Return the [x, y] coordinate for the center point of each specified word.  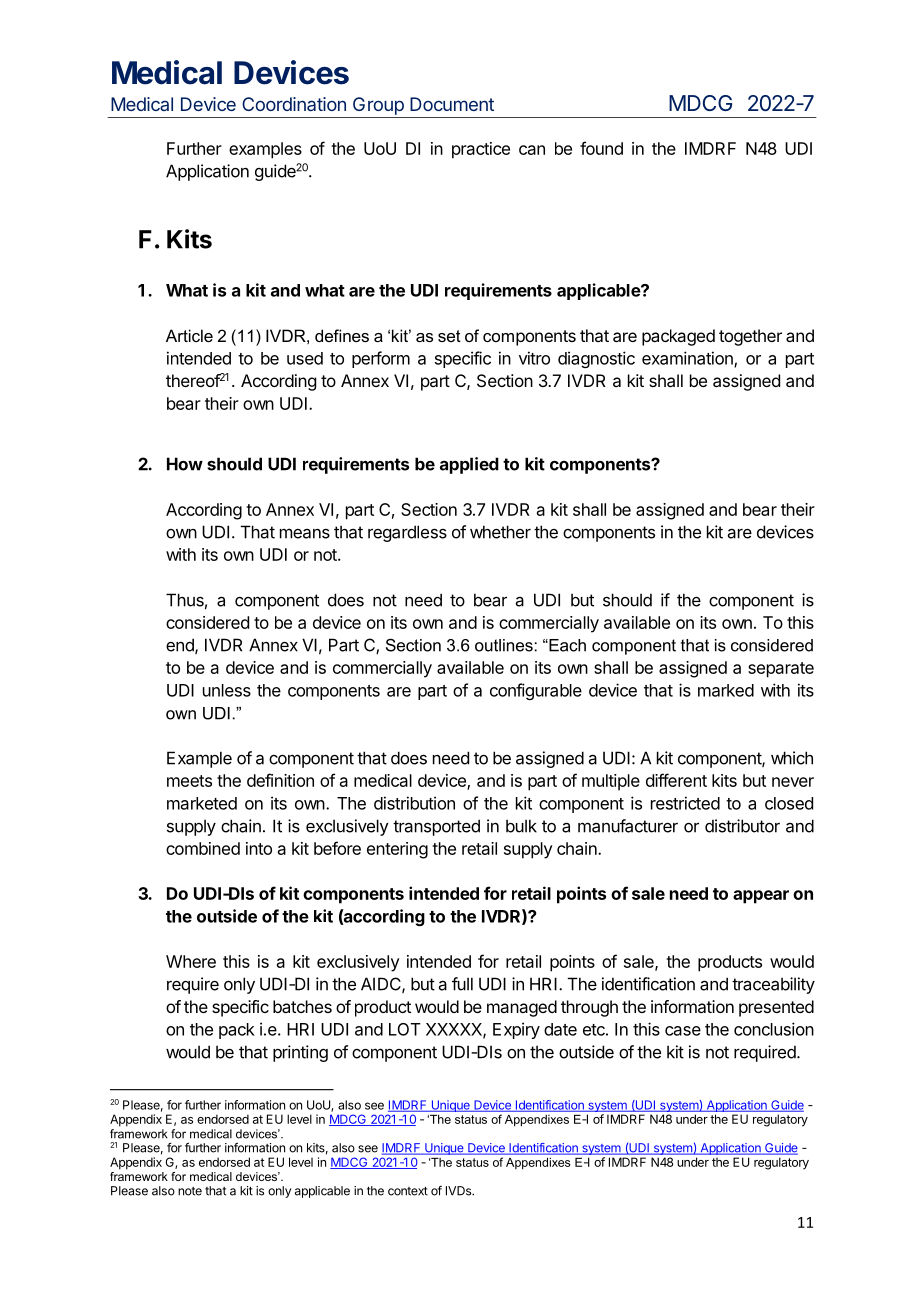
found [601, 148]
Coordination [294, 104]
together [750, 337]
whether [500, 532]
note [190, 1191]
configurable [536, 691]
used [305, 358]
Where [191, 961]
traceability [773, 985]
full [462, 984]
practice [481, 150]
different [676, 780]
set [449, 336]
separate [781, 670]
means [305, 533]
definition [280, 780]
